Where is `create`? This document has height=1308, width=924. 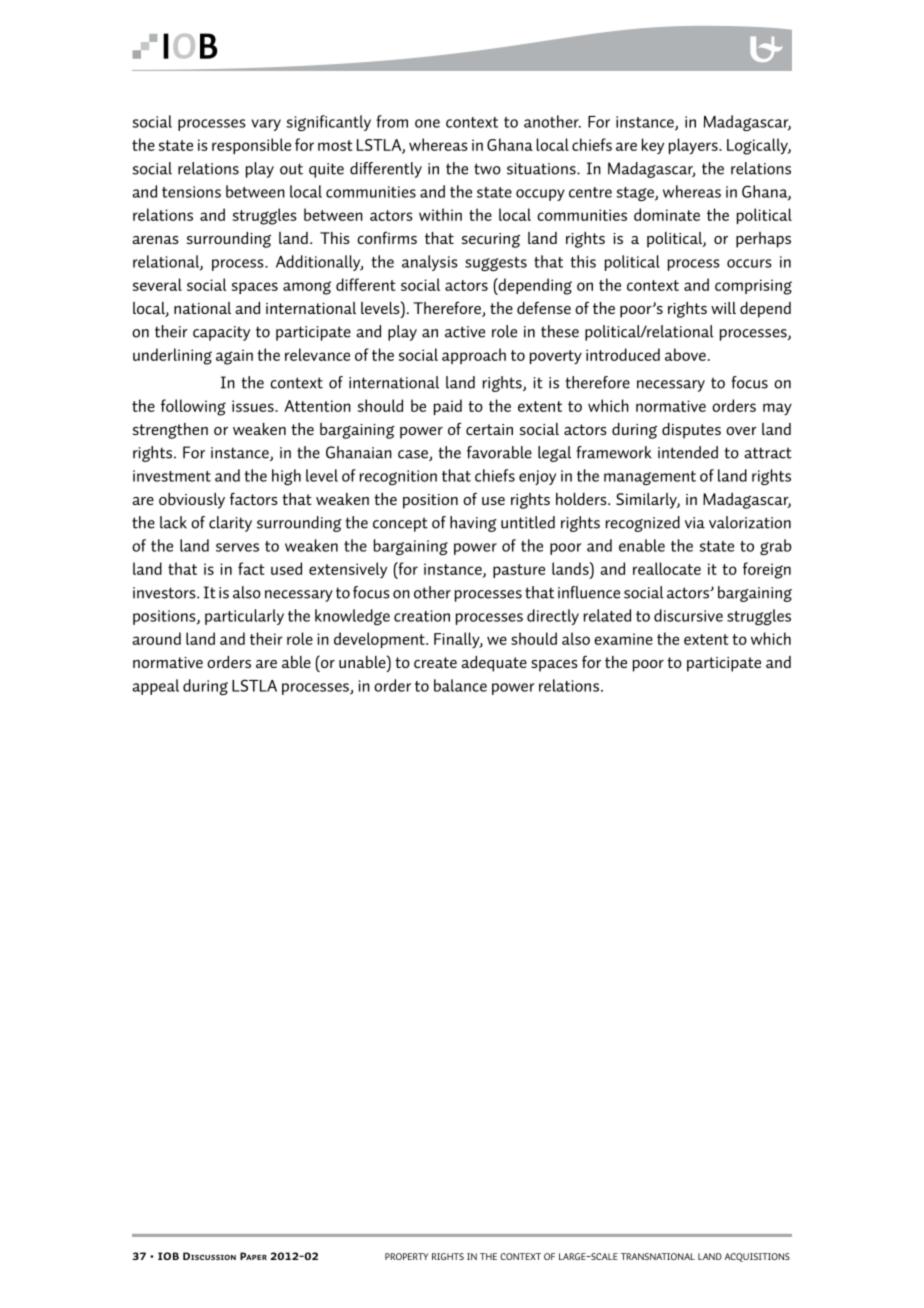 create is located at coordinates (435, 662).
